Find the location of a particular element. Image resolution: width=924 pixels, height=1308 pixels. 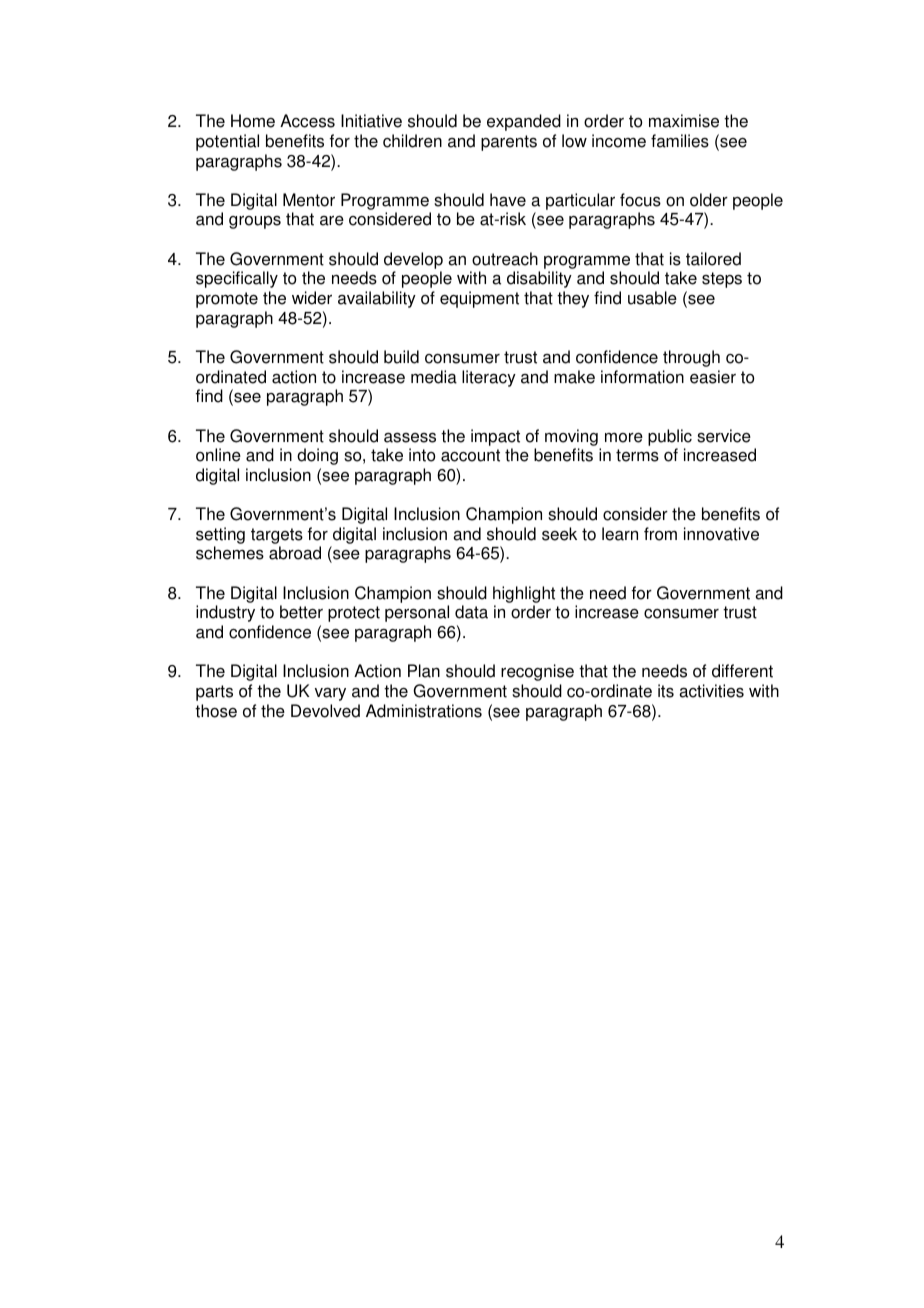

wider is located at coordinates (312, 298).
